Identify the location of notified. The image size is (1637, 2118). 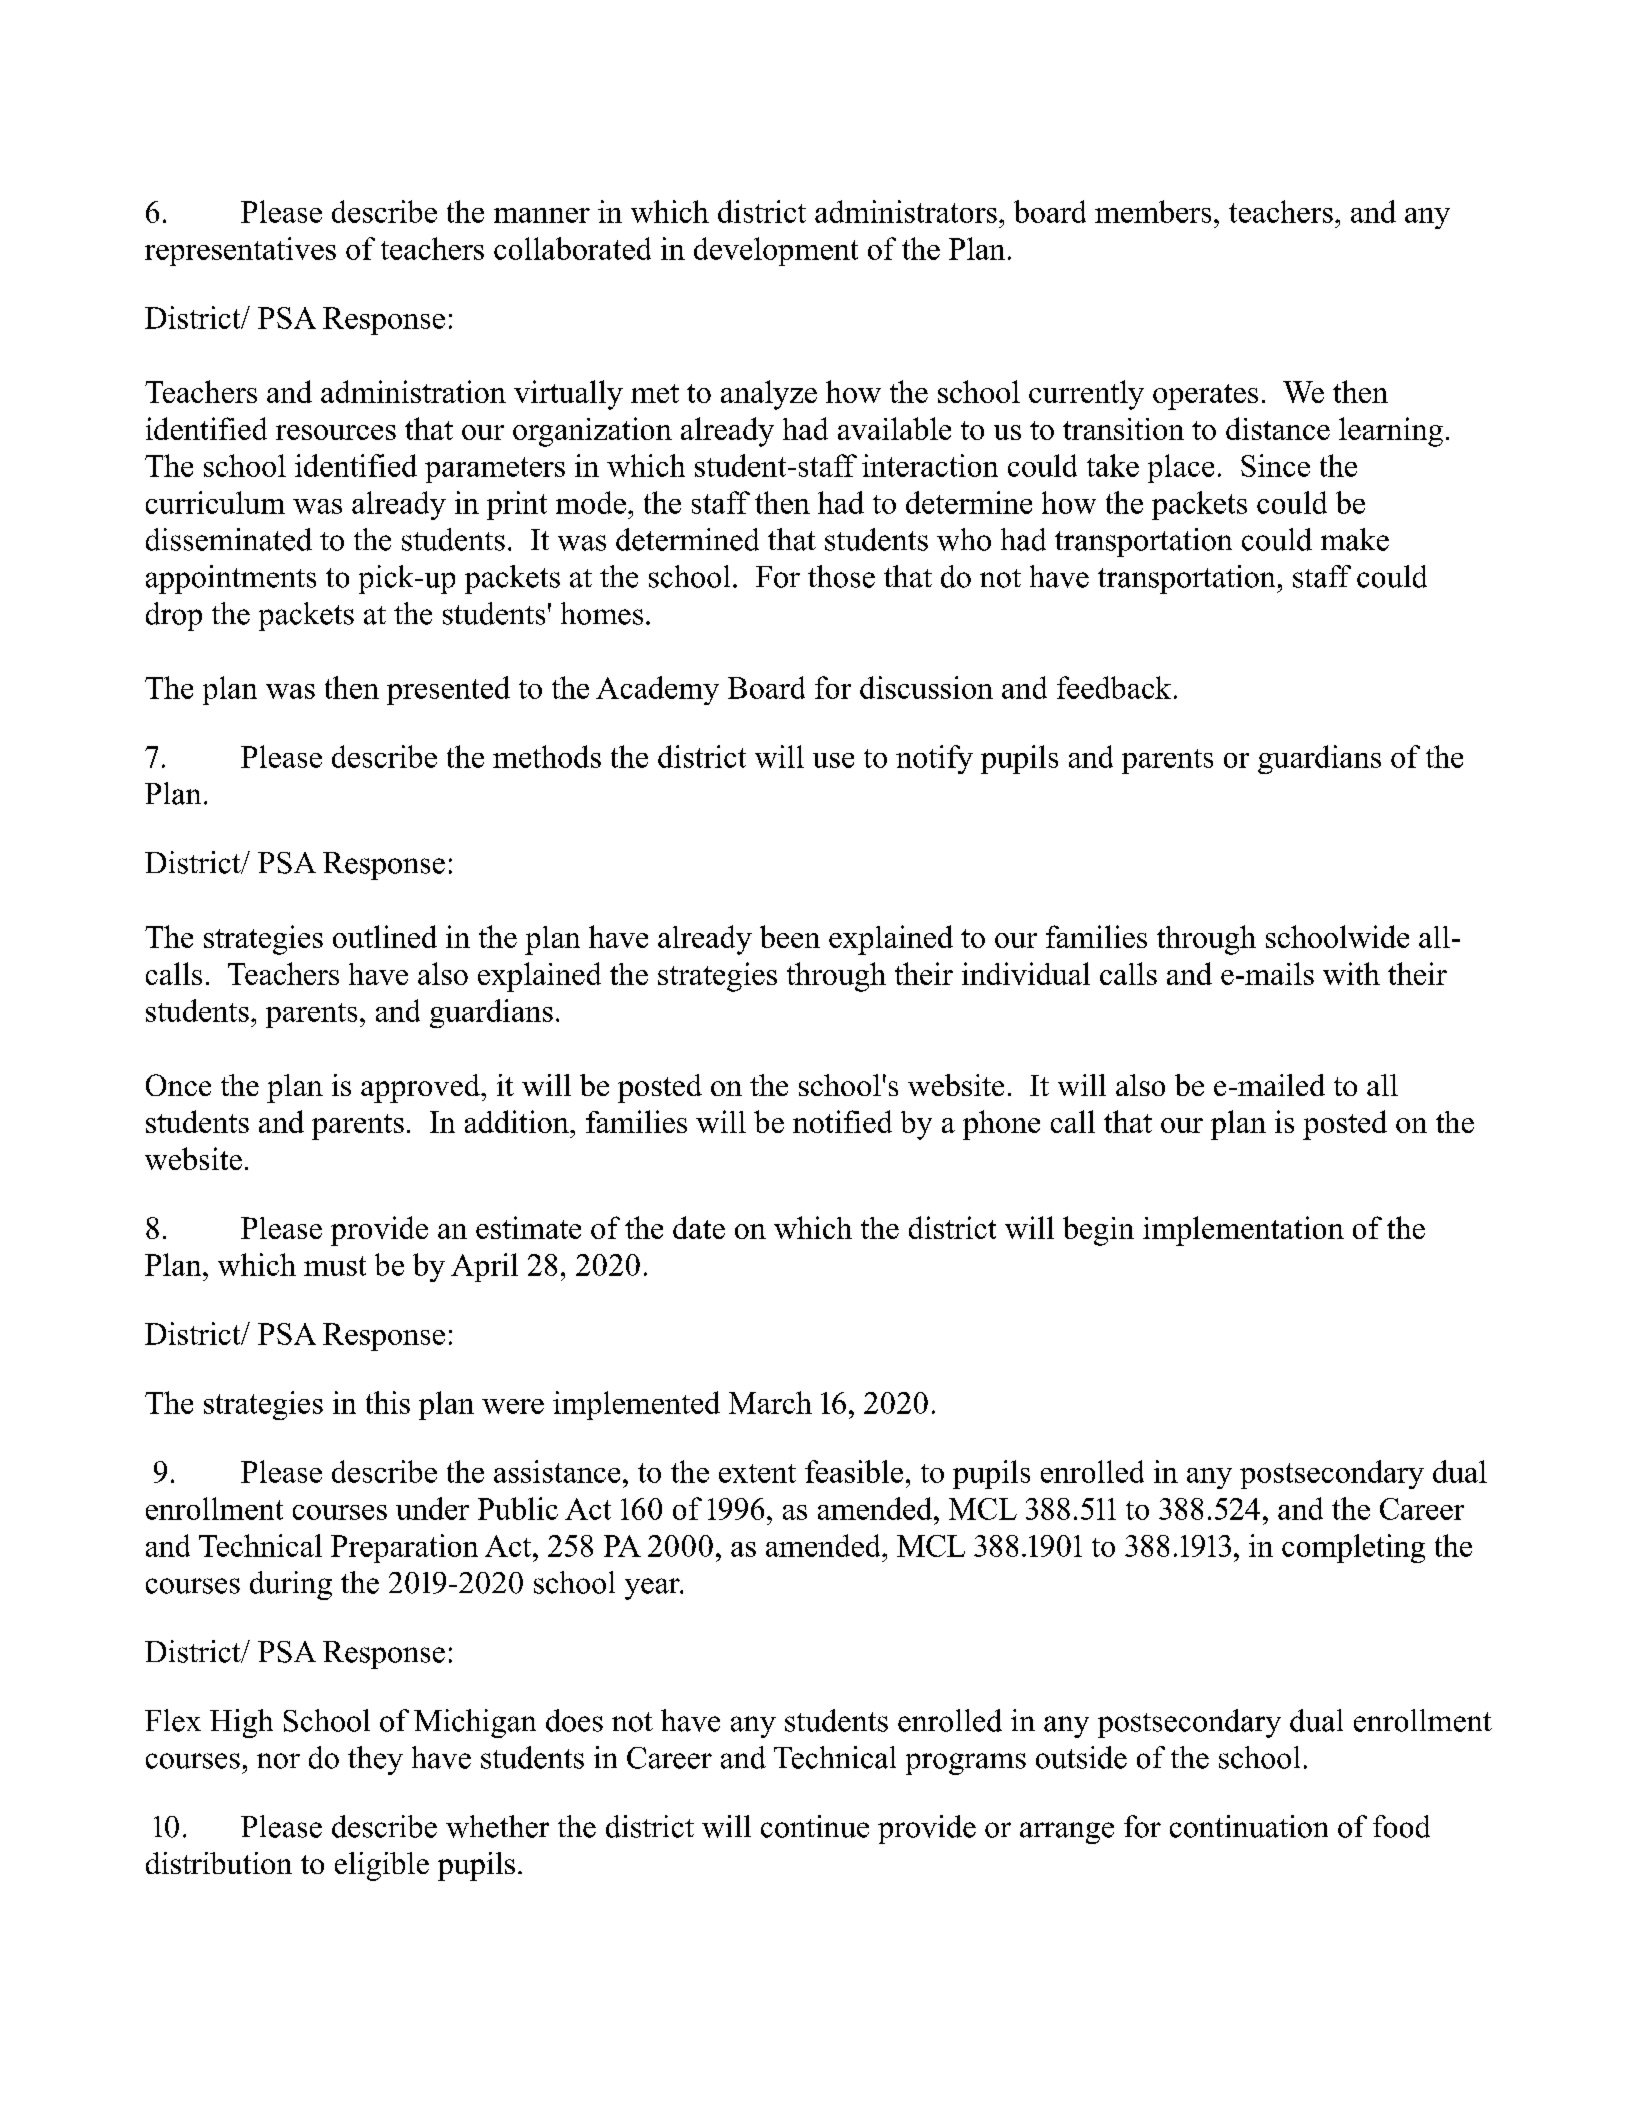
(842, 1121).
